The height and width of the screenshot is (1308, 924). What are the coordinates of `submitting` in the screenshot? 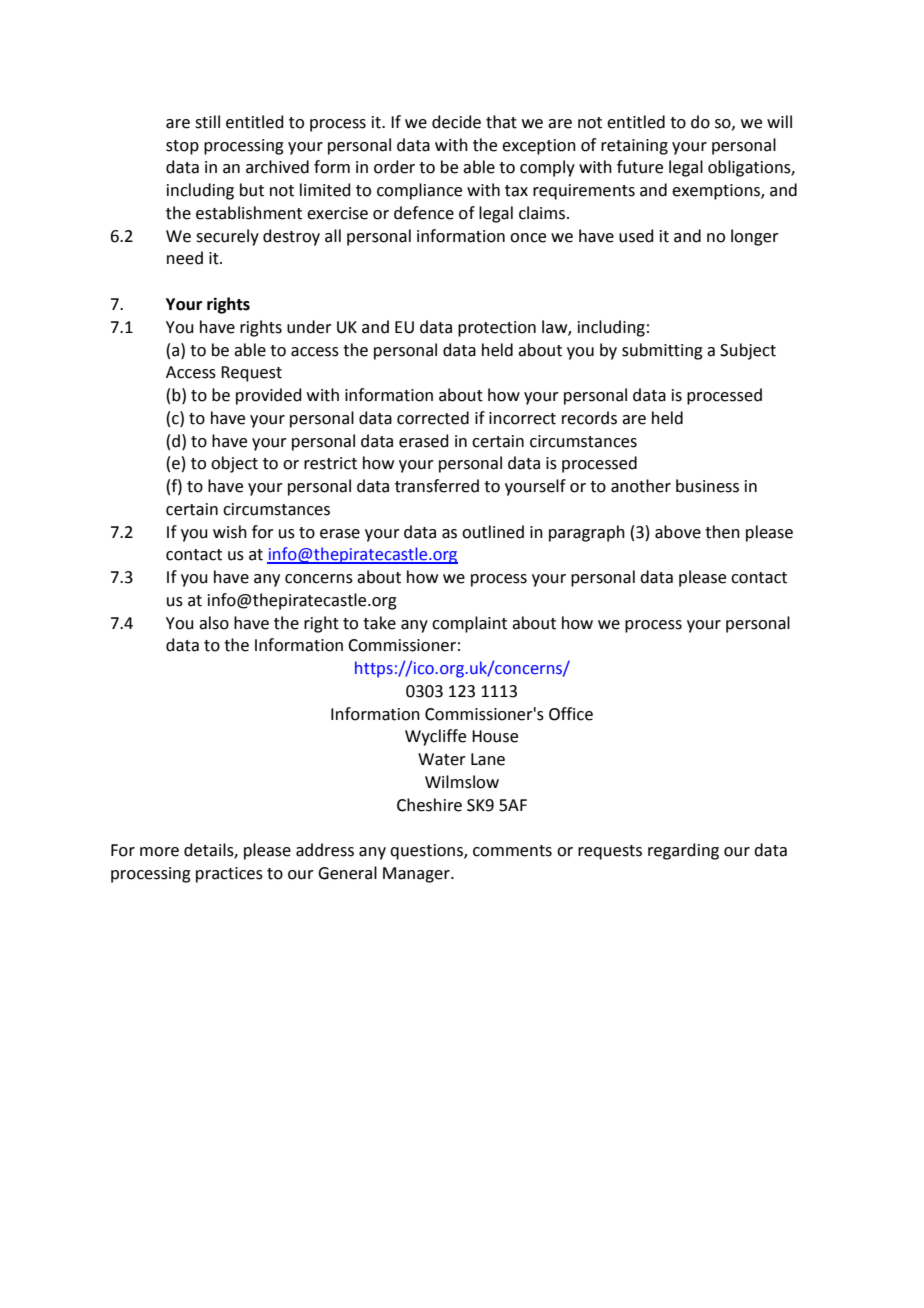 It's located at (662, 351).
